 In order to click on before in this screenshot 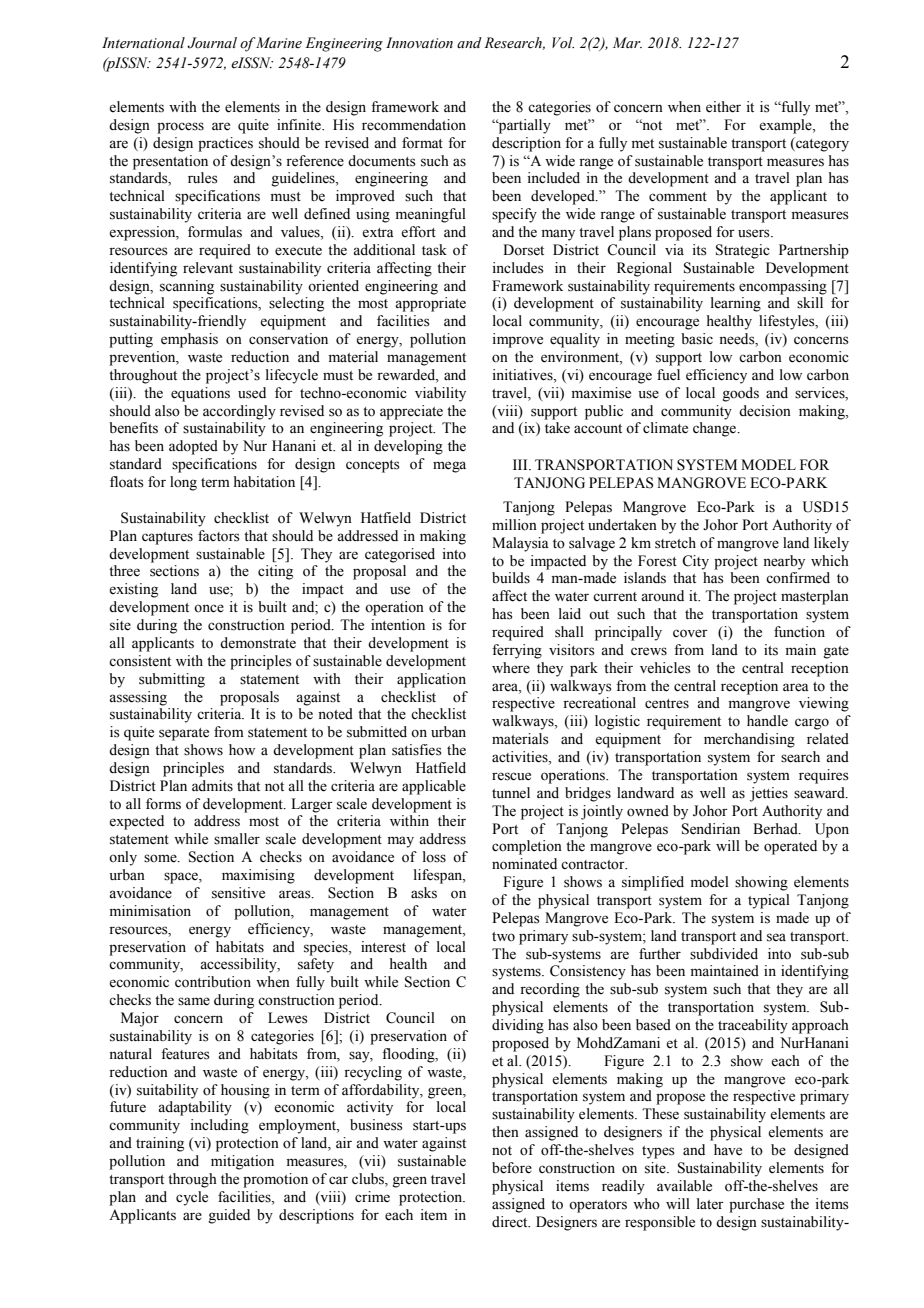, I will do `click(512, 1168)`.
